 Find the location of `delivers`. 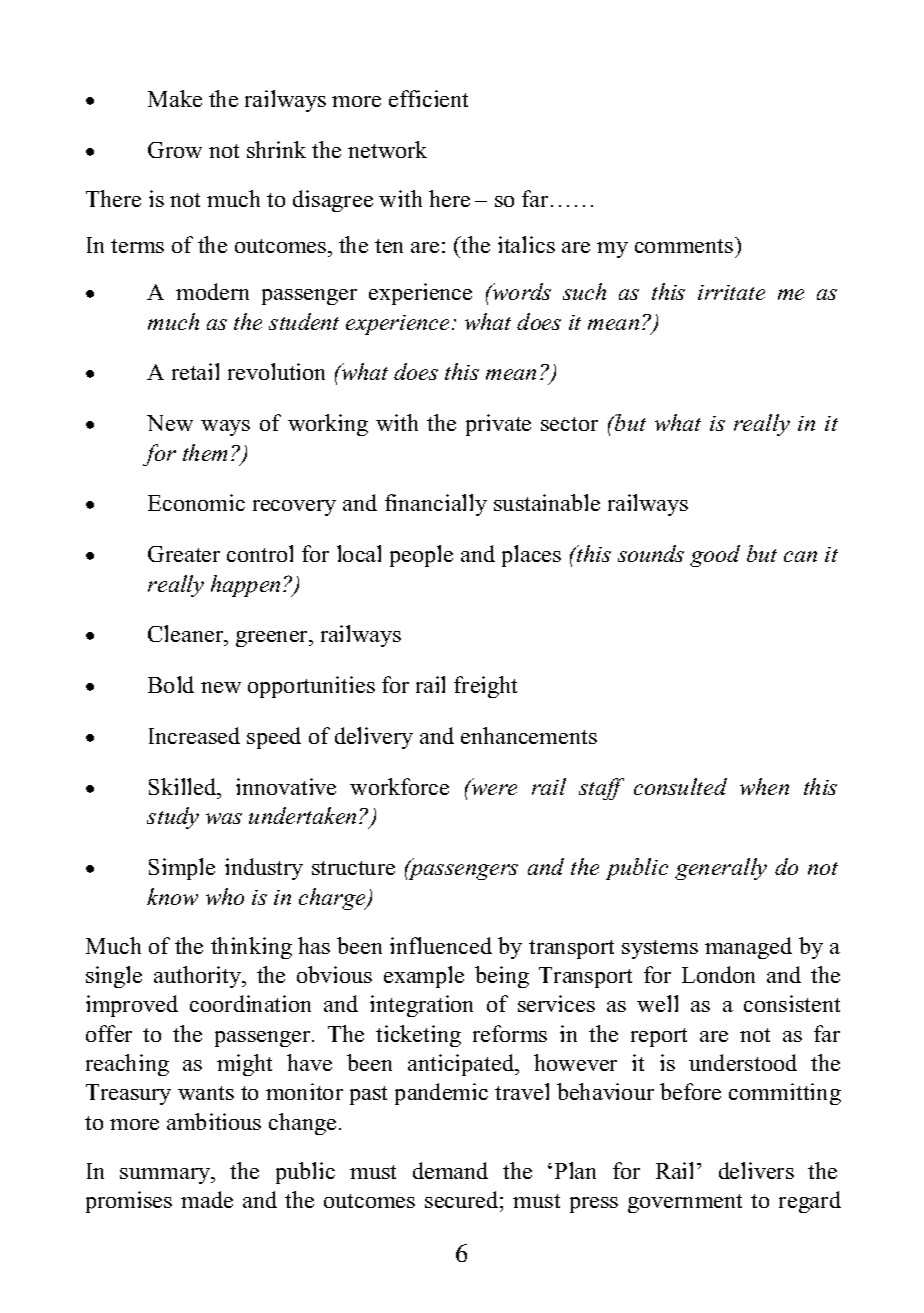

delivers is located at coordinates (756, 1170).
